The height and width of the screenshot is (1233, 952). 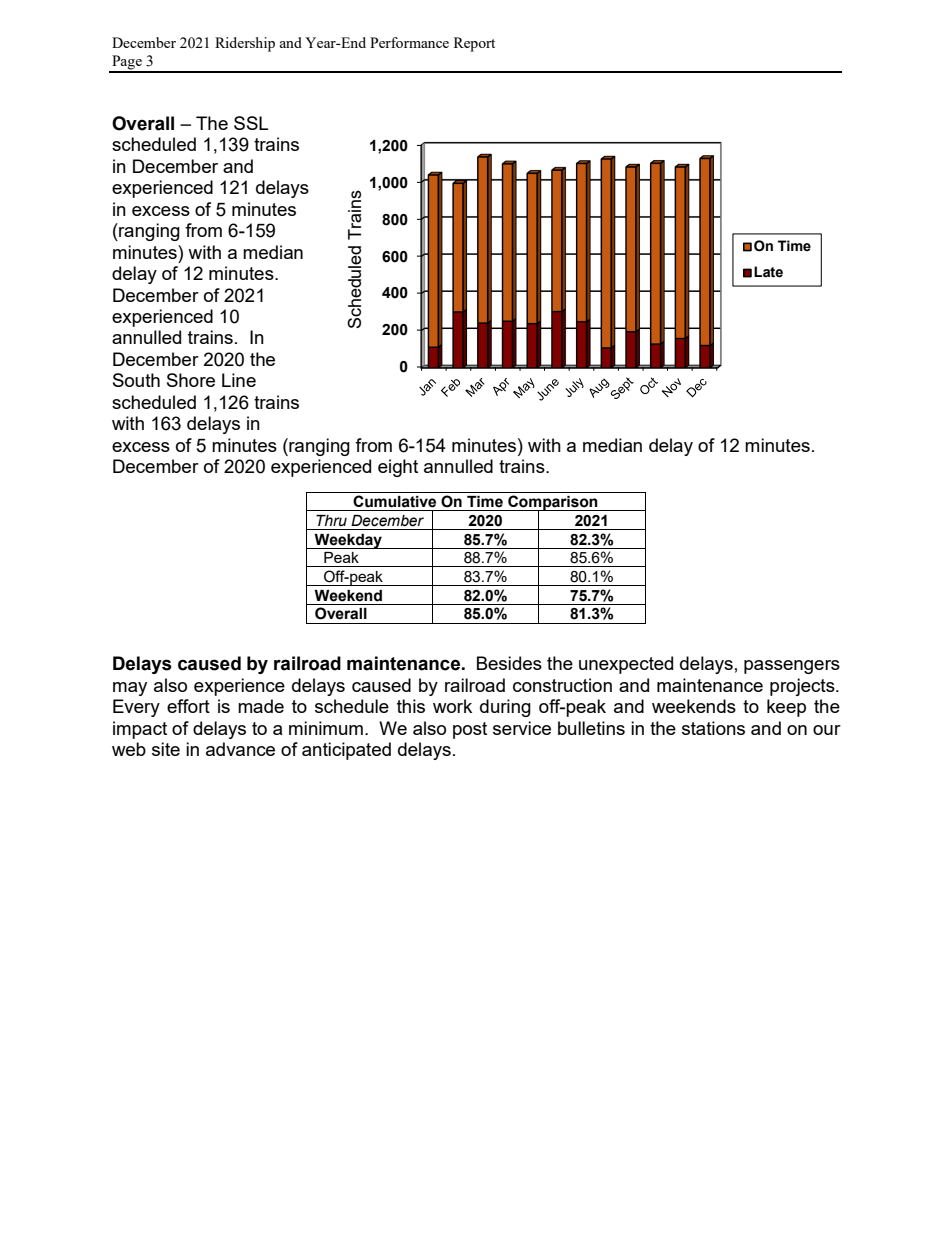 I want to click on Performance, so click(x=409, y=42).
